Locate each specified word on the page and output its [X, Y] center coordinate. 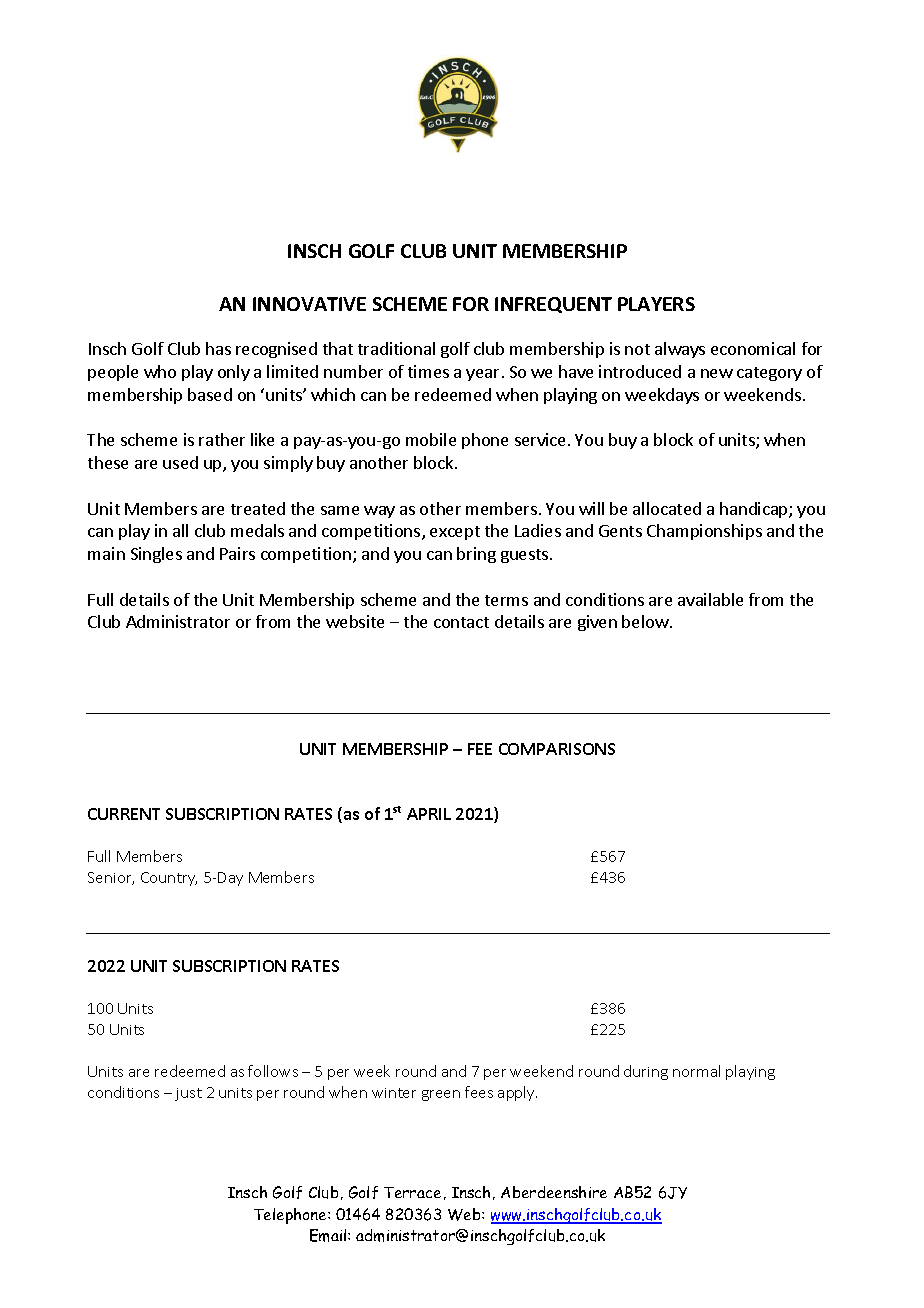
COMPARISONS [557, 749]
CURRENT [124, 814]
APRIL [429, 814]
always [680, 350]
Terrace [412, 1192]
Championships [704, 532]
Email [329, 1235]
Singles [156, 555]
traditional [396, 348]
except [455, 533]
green [441, 1095]
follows [273, 1071]
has [218, 348]
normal [696, 1071]
